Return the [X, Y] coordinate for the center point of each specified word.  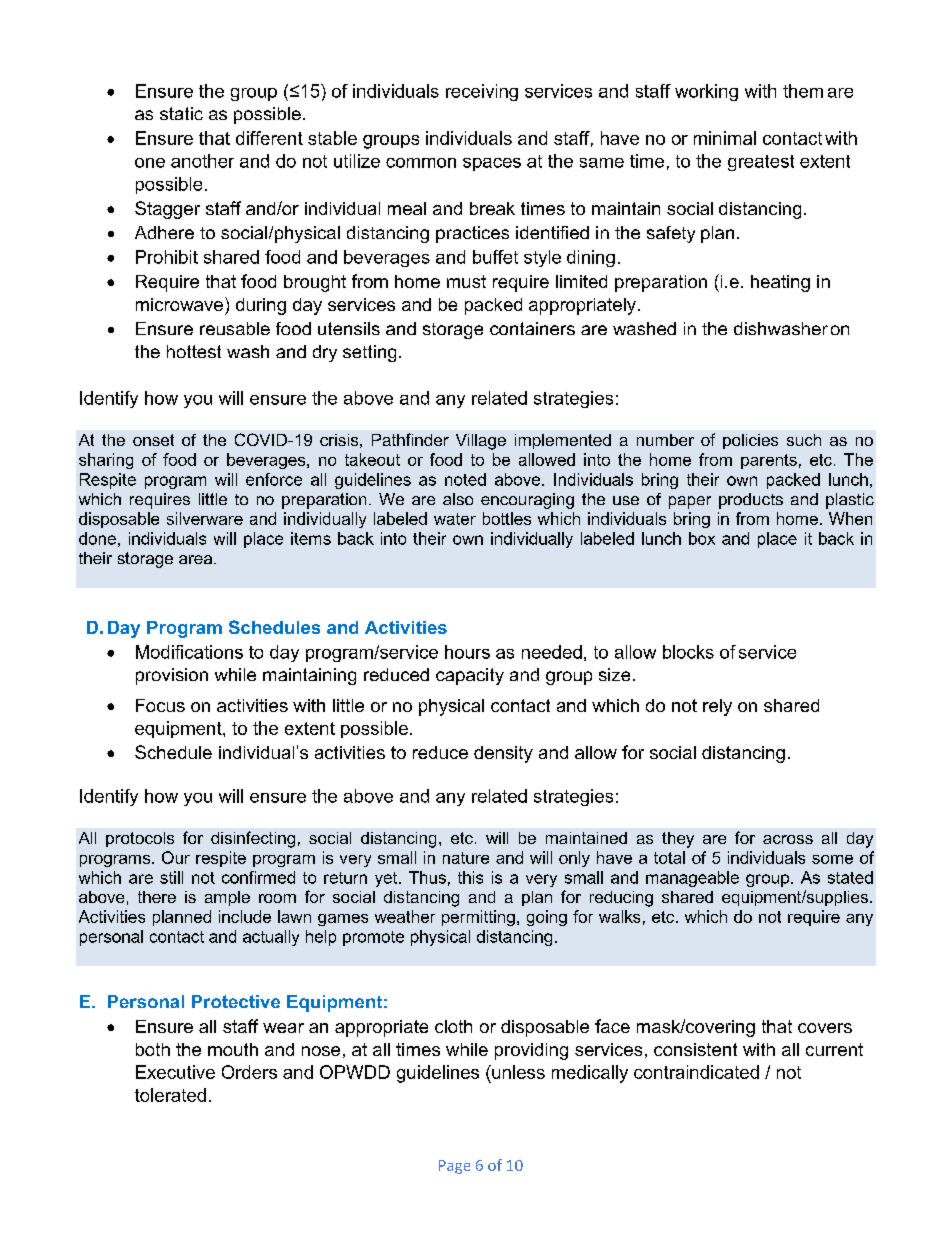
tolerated [170, 1095]
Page [454, 1167]
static [181, 113]
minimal [725, 138]
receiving [482, 92]
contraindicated [696, 1072]
